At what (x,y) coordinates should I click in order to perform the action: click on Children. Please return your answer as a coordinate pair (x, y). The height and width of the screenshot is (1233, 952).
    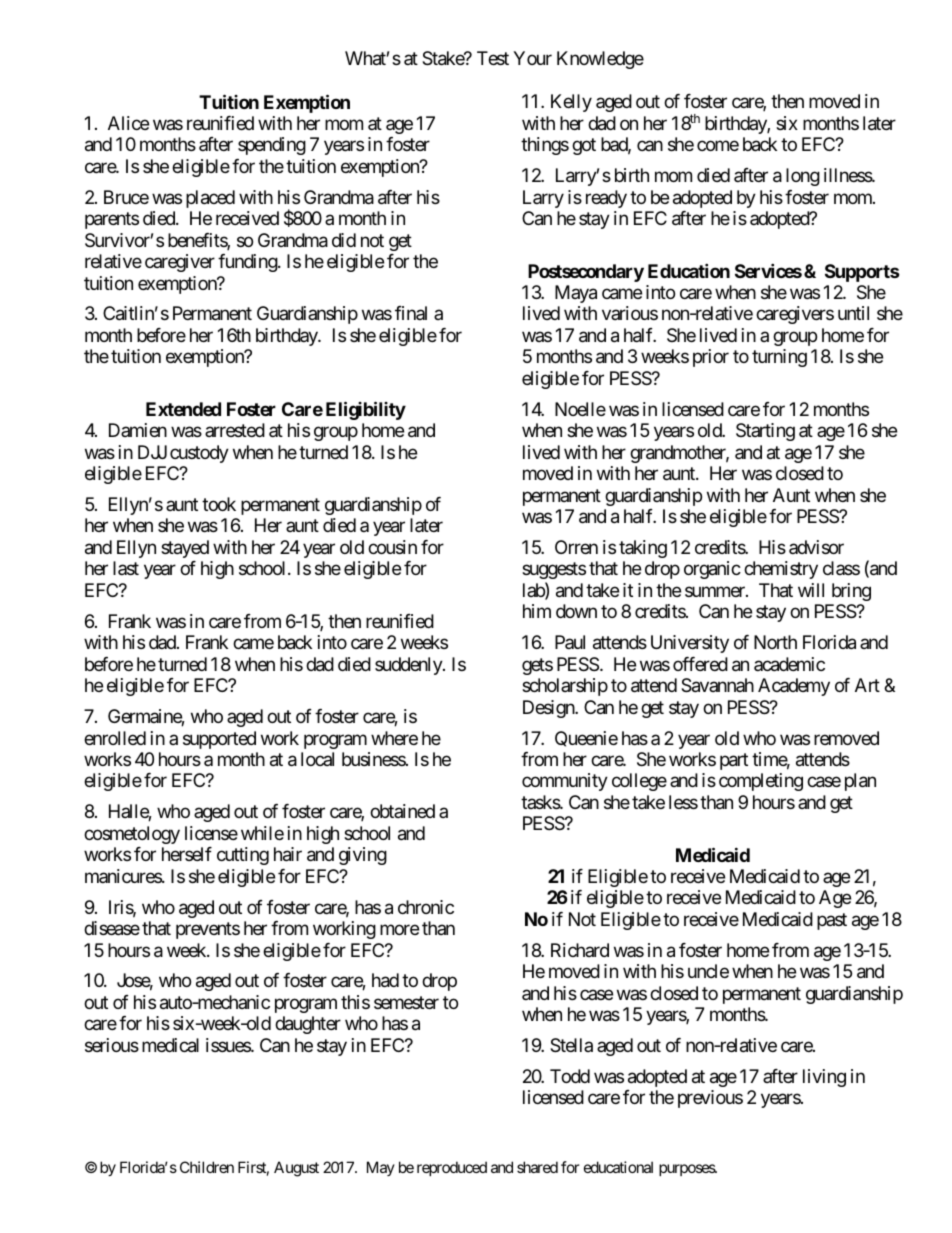
    Looking at the image, I should click on (207, 1167).
